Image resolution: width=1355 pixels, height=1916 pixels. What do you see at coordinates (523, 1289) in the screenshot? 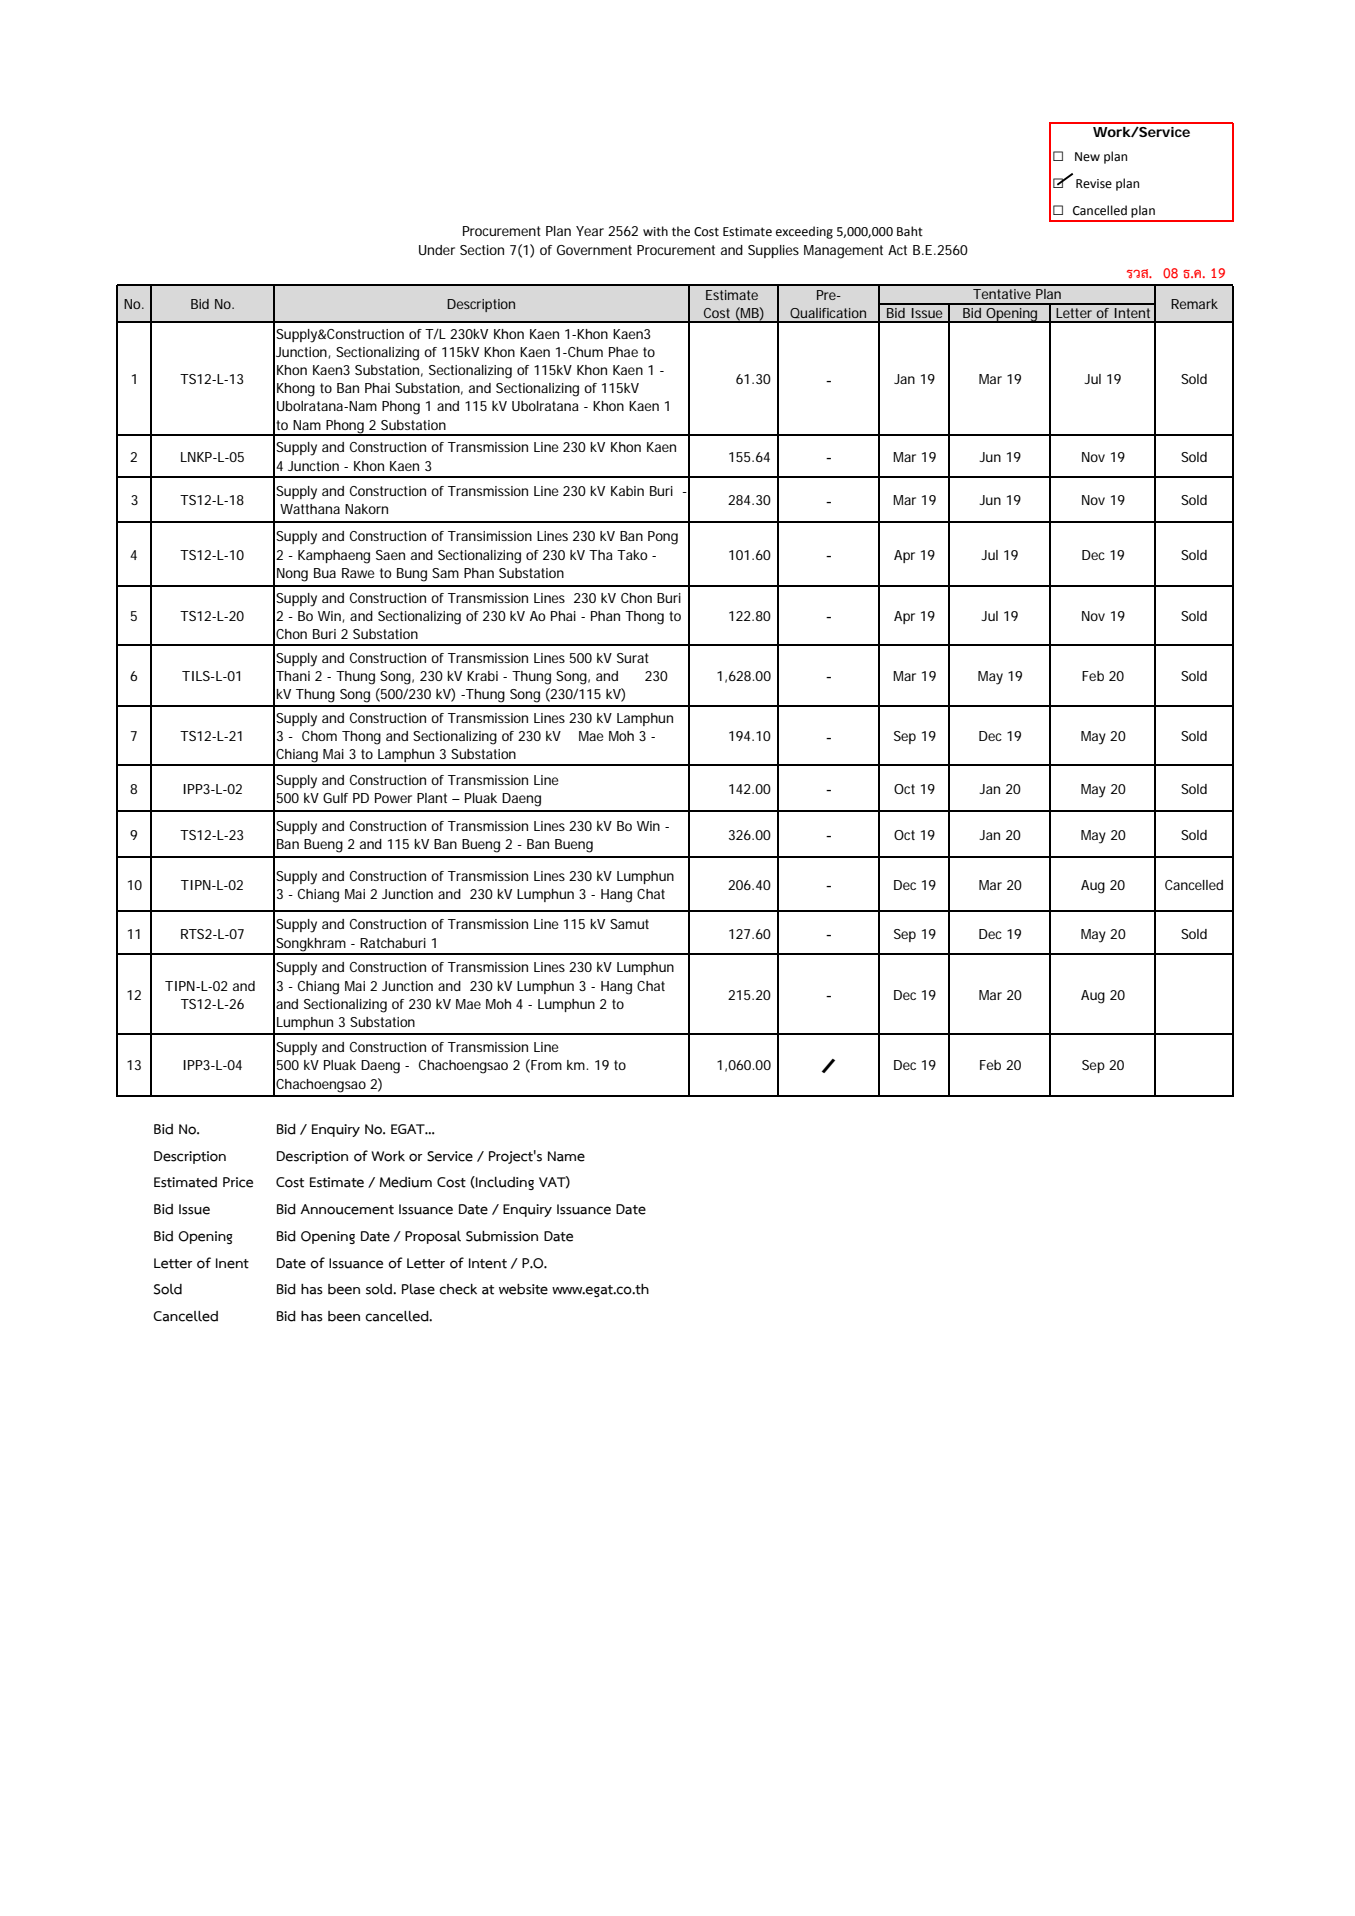
I see `website` at bounding box center [523, 1289].
